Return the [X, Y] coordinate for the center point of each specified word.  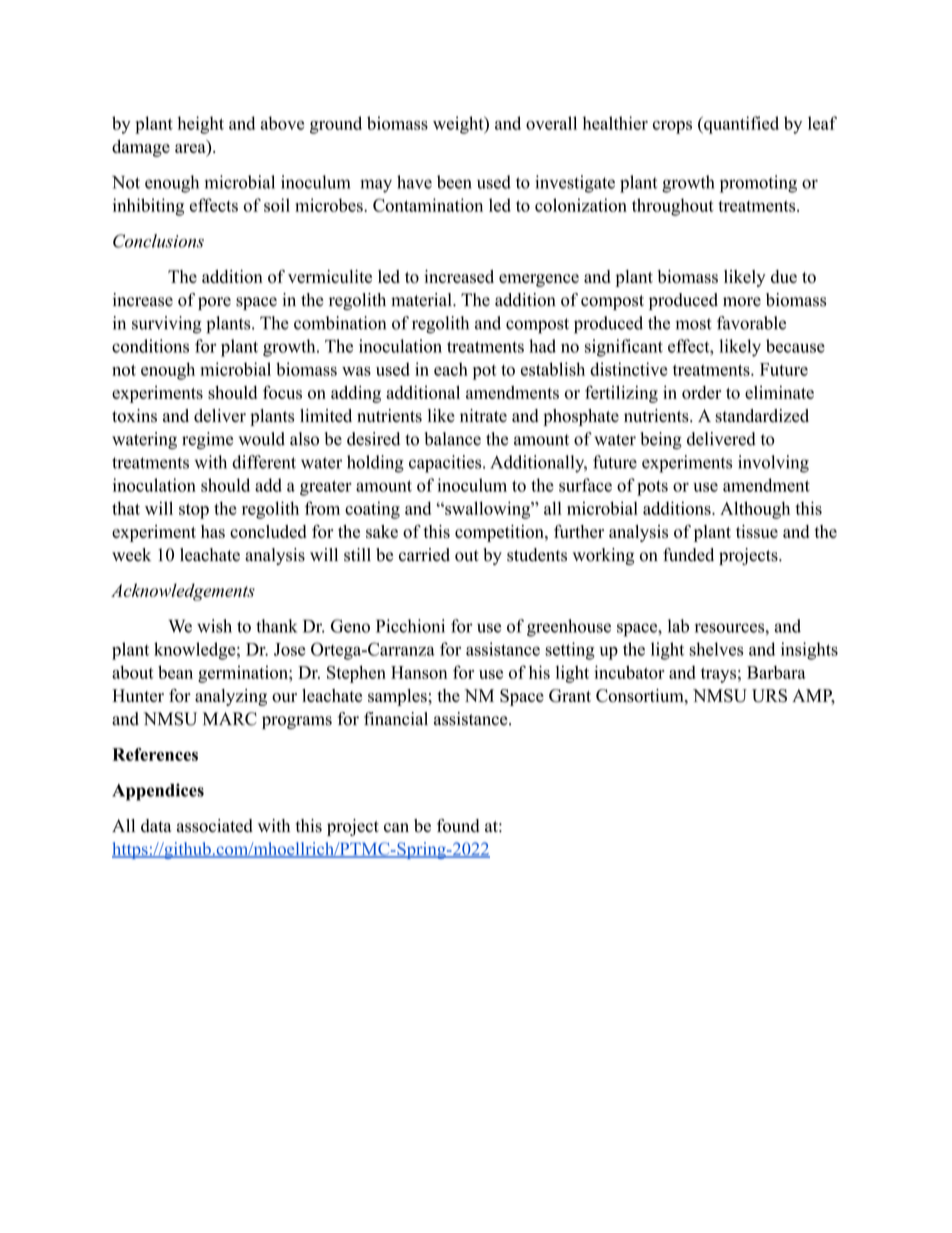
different [264, 462]
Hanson [419, 672]
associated [215, 826]
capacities [446, 464]
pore [214, 303]
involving [773, 464]
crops [672, 127]
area [190, 148]
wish [214, 626]
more [742, 302]
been [454, 182]
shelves [716, 649]
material [422, 300]
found [458, 826]
